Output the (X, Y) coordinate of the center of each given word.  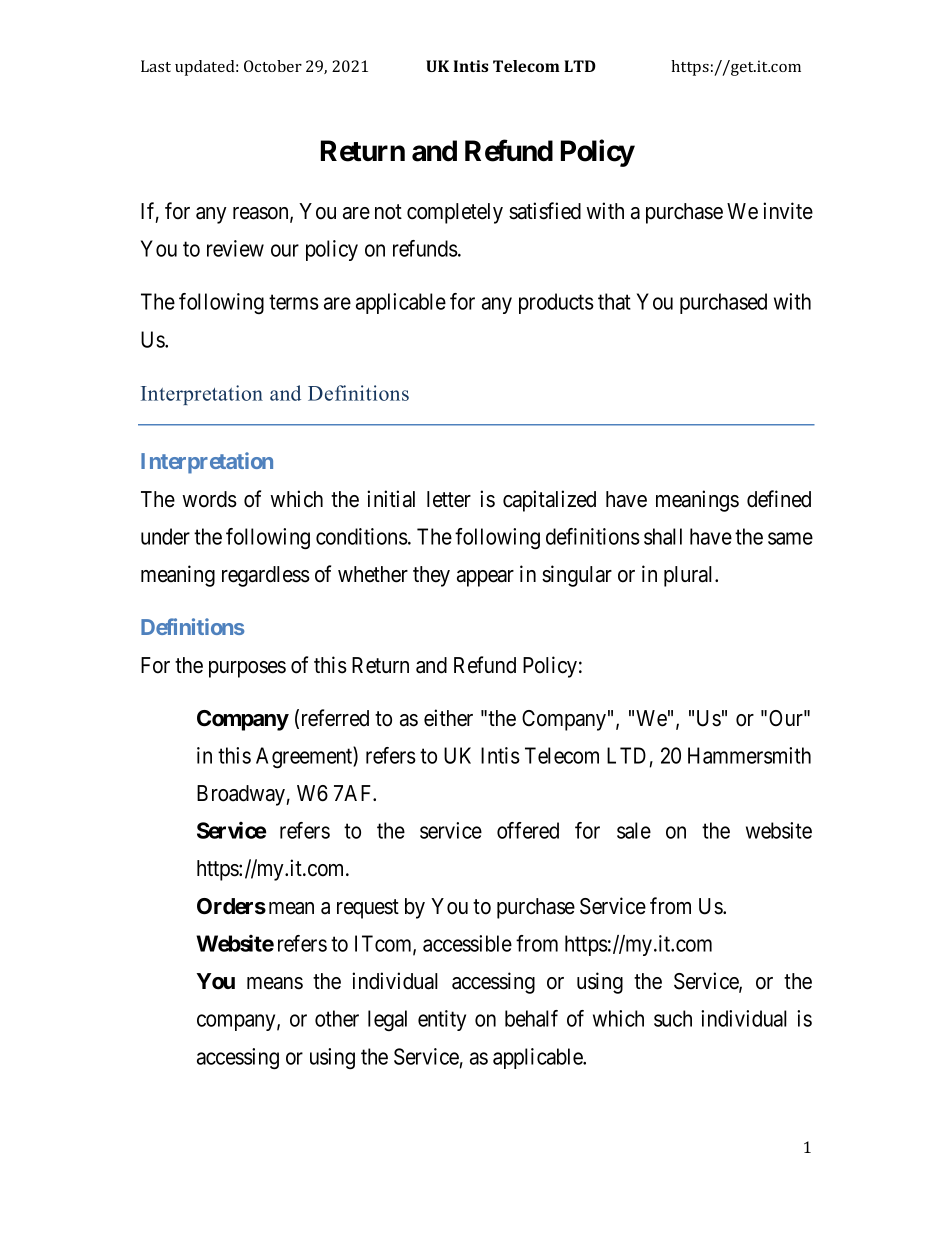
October (273, 66)
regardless (266, 576)
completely (455, 213)
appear (485, 578)
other (337, 1018)
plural (690, 576)
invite (788, 211)
